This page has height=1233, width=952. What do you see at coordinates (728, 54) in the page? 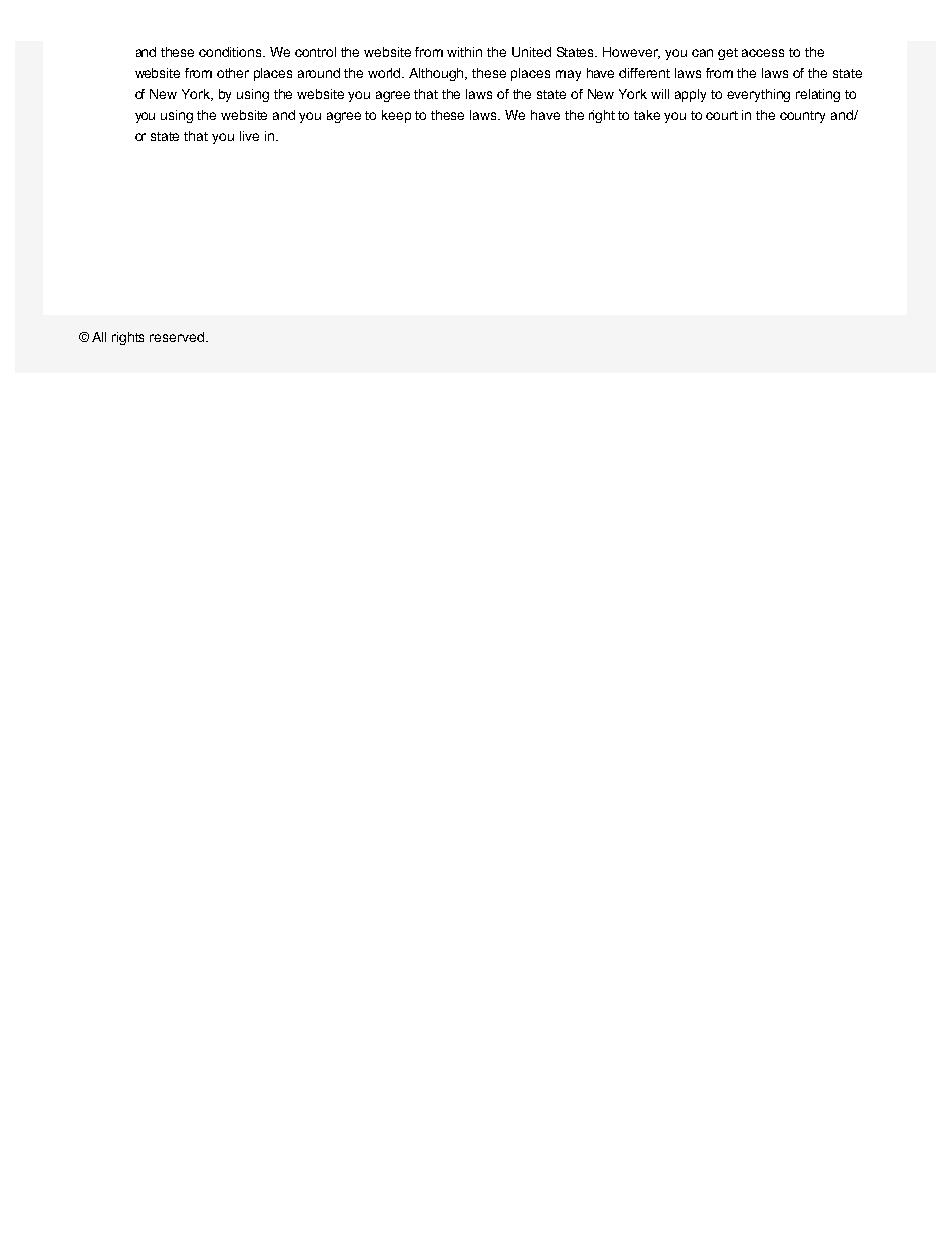
I see `get` at bounding box center [728, 54].
